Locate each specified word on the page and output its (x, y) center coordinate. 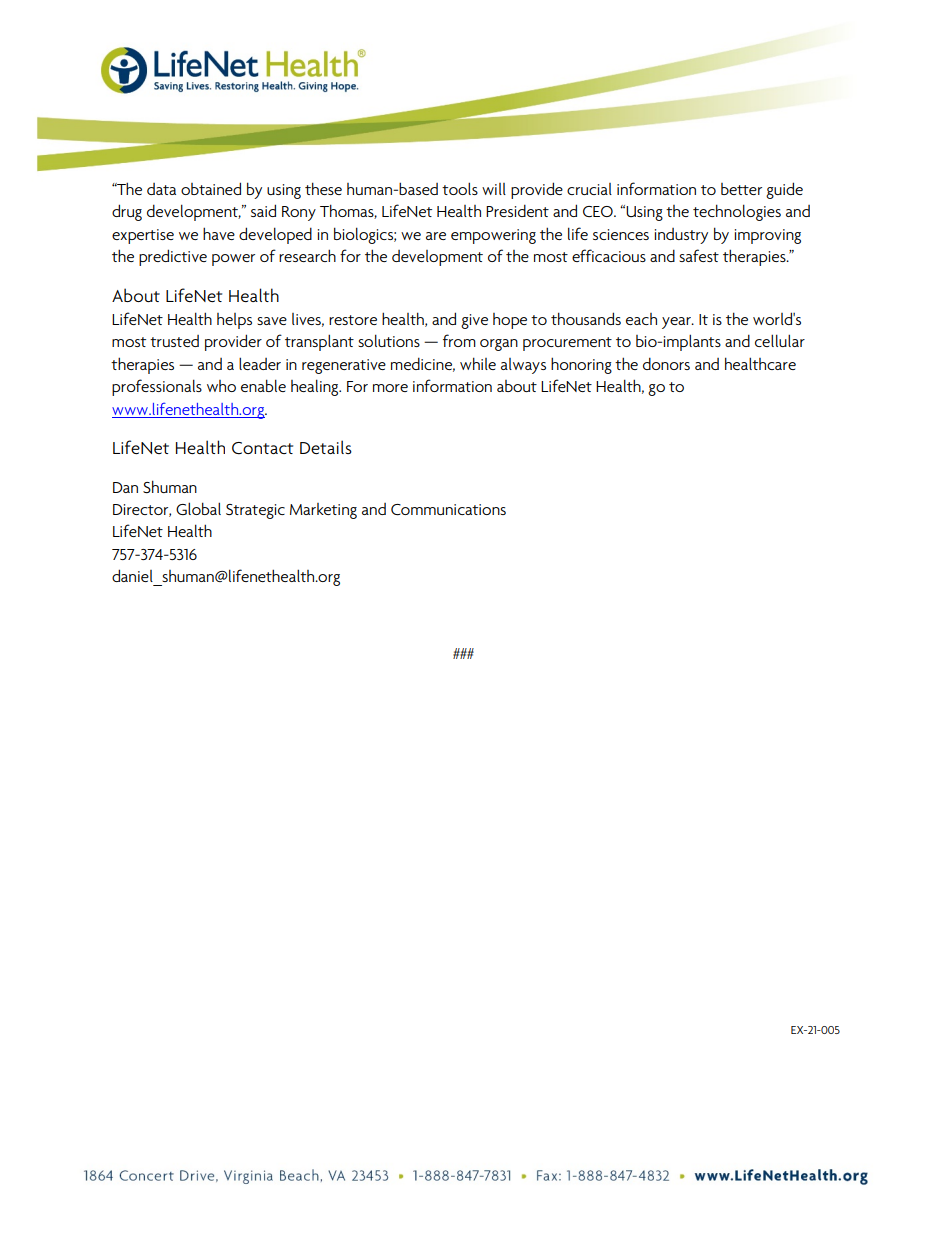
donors (666, 363)
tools (460, 188)
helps (234, 321)
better (741, 189)
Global (198, 508)
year (677, 323)
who (221, 386)
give (474, 321)
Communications (448, 509)
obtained (211, 188)
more (390, 388)
